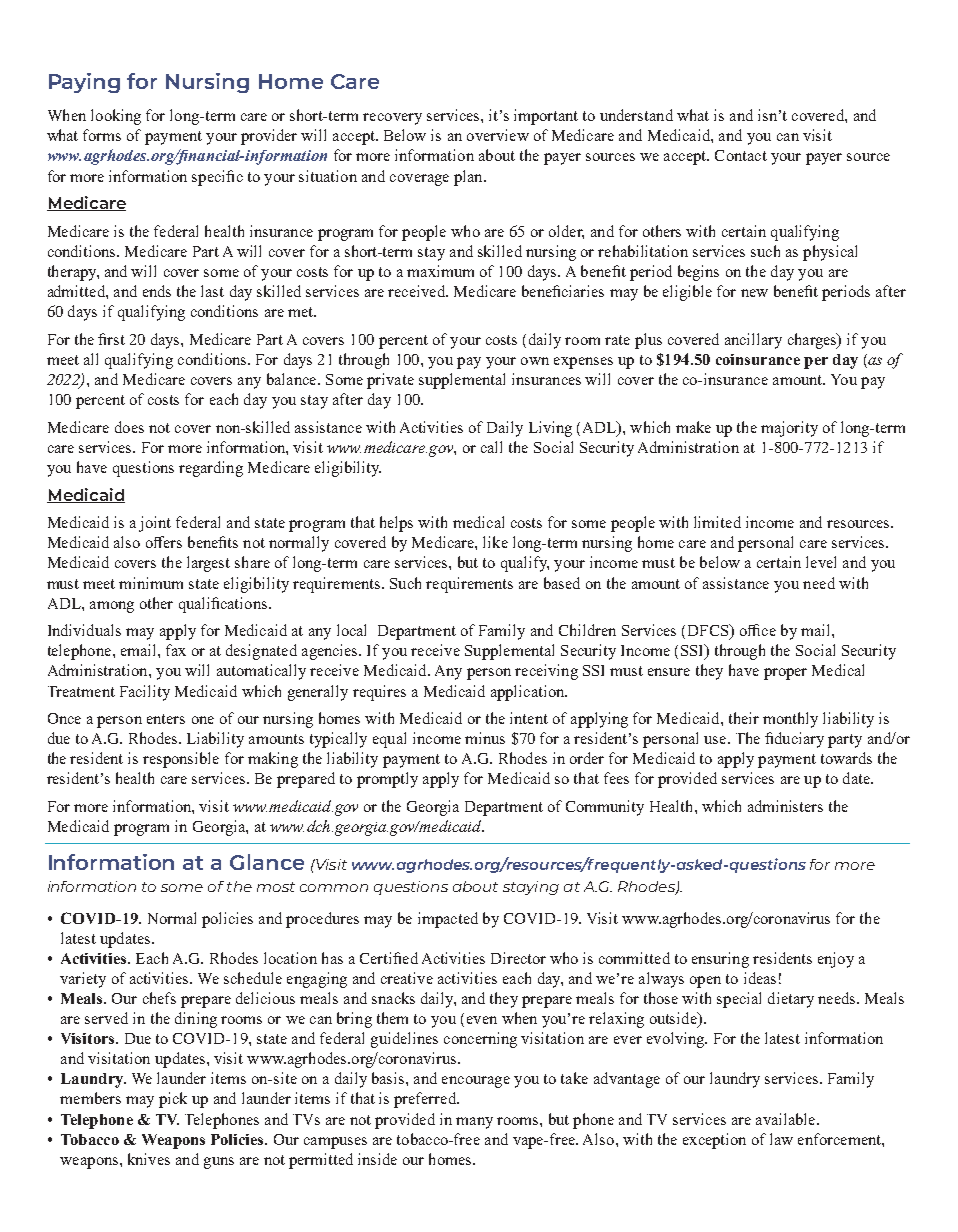  I want to click on overview, so click(498, 135).
